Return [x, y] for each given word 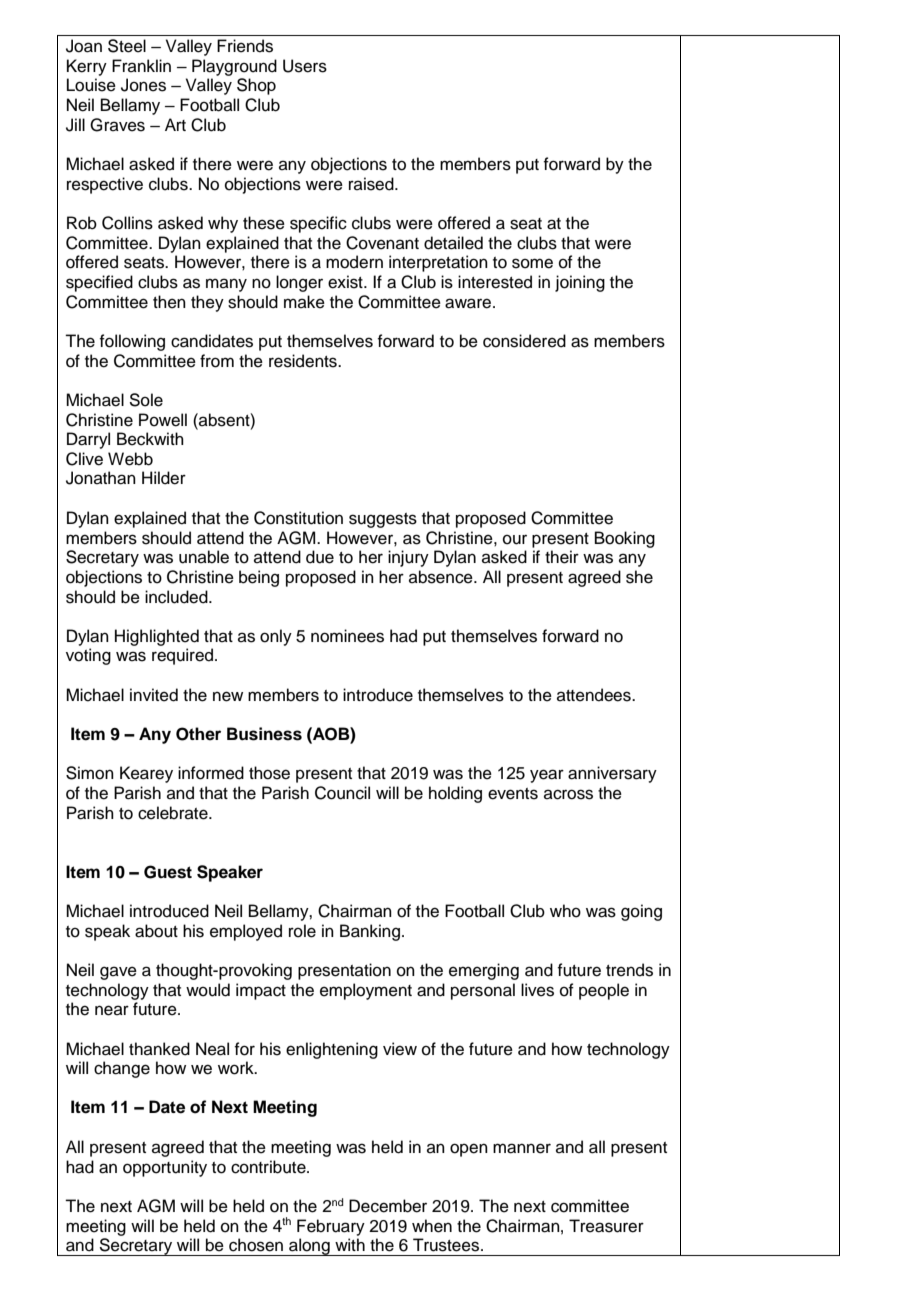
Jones [143, 85]
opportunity [165, 1168]
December [388, 1206]
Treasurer [606, 1226]
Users [305, 66]
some [532, 263]
